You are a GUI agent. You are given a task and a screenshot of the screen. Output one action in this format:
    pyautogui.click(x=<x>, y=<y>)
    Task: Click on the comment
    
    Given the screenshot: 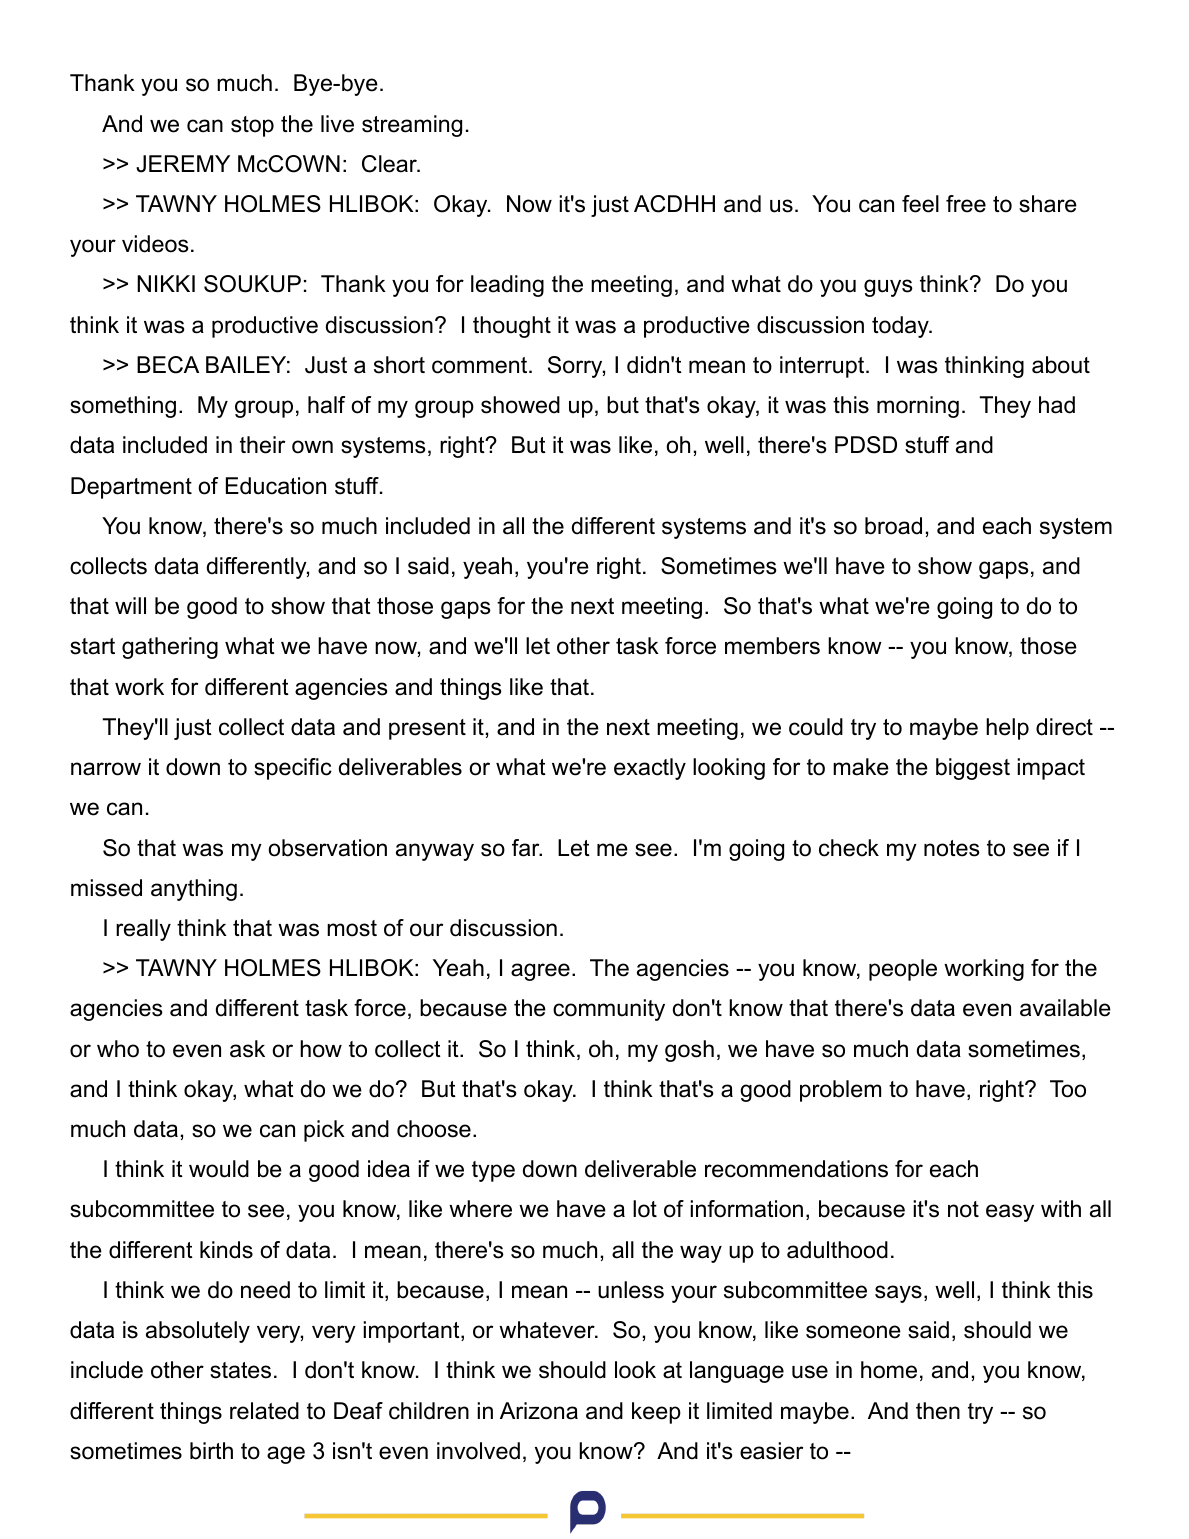 What is the action you would take?
    pyautogui.click(x=479, y=365)
